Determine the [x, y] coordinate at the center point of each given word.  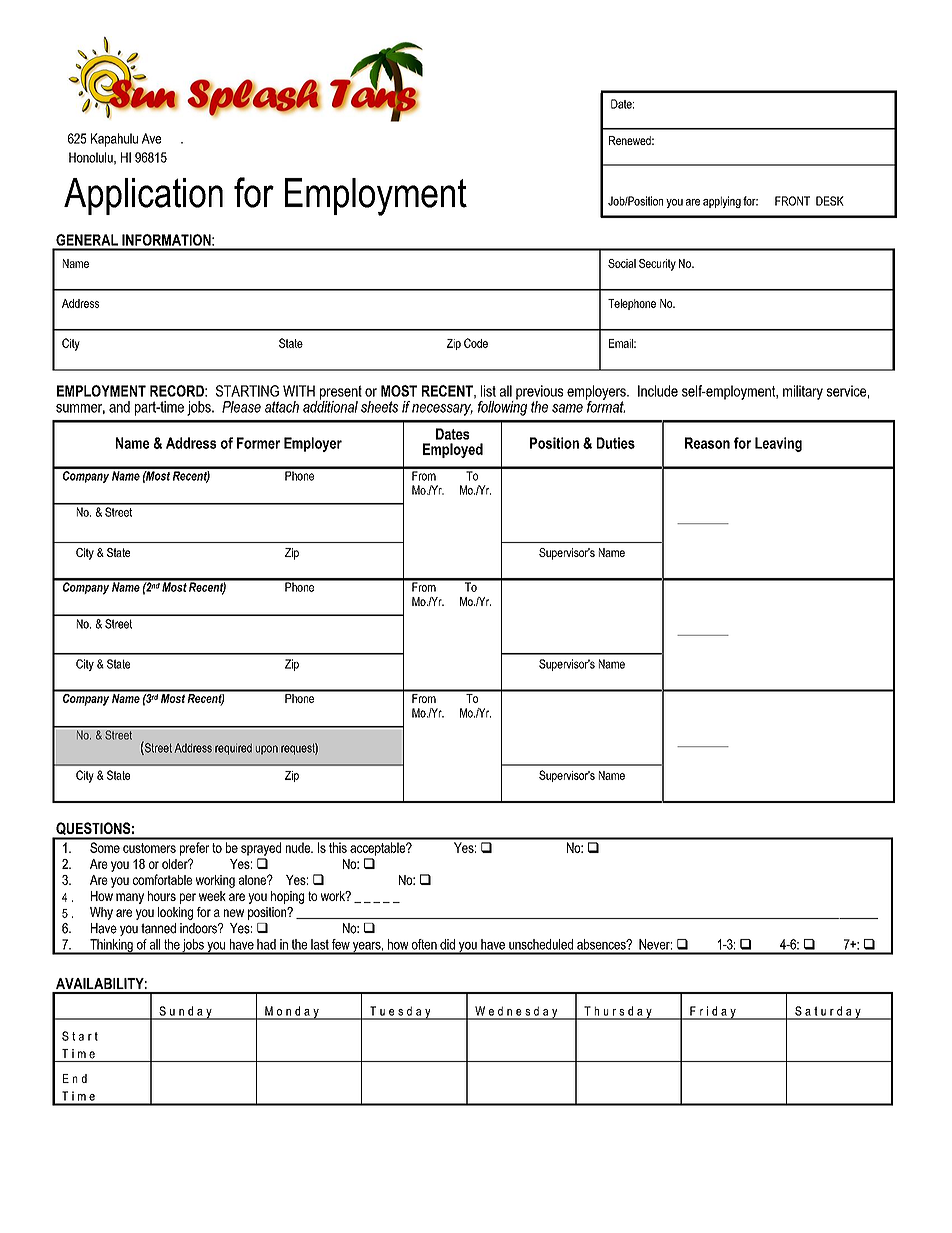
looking [175, 913]
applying [722, 202]
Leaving [778, 444]
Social [622, 263]
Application [143, 196]
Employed [453, 450]
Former [258, 443]
